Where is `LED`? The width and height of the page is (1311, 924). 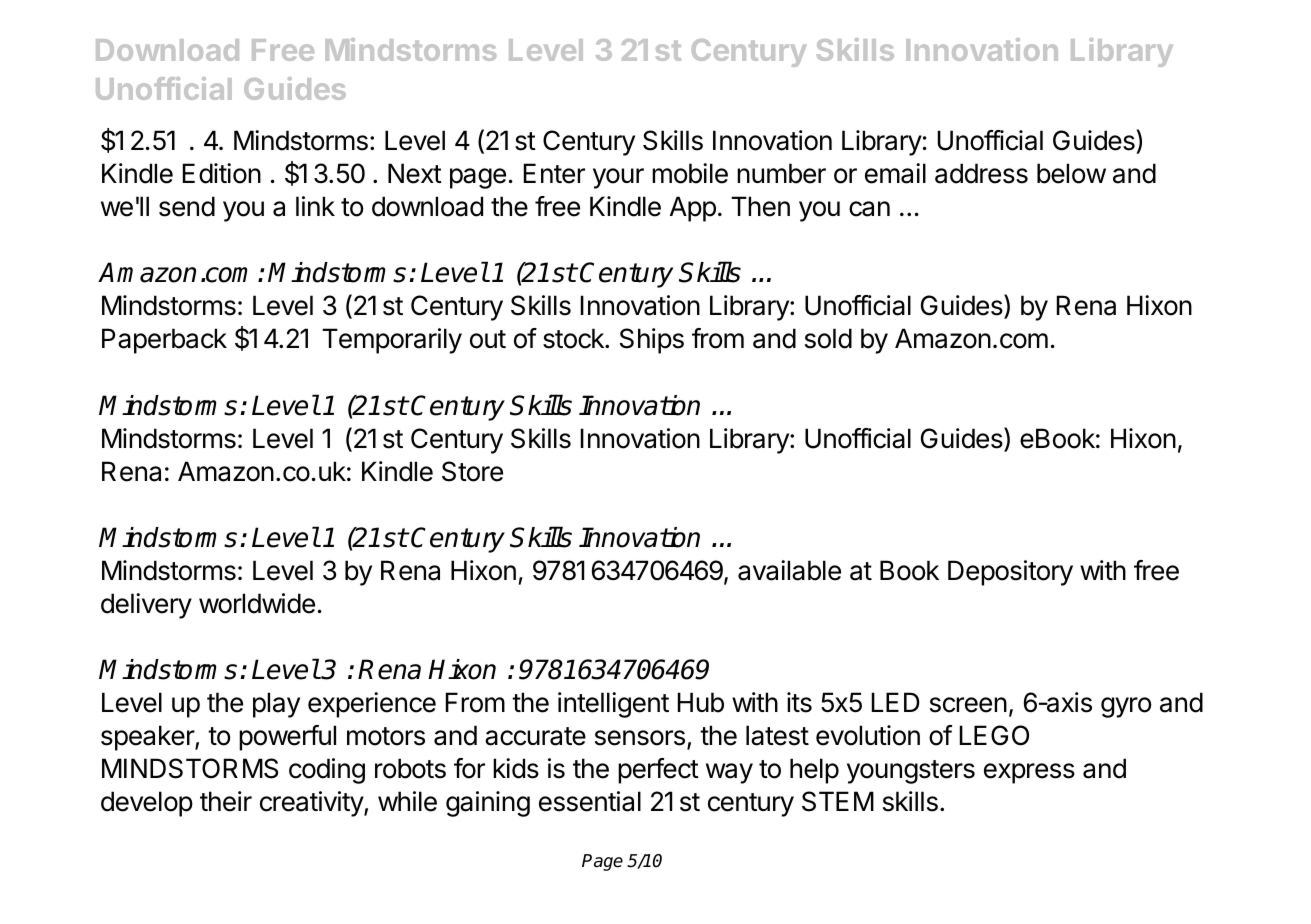
LED is located at coordinates (896, 702).
